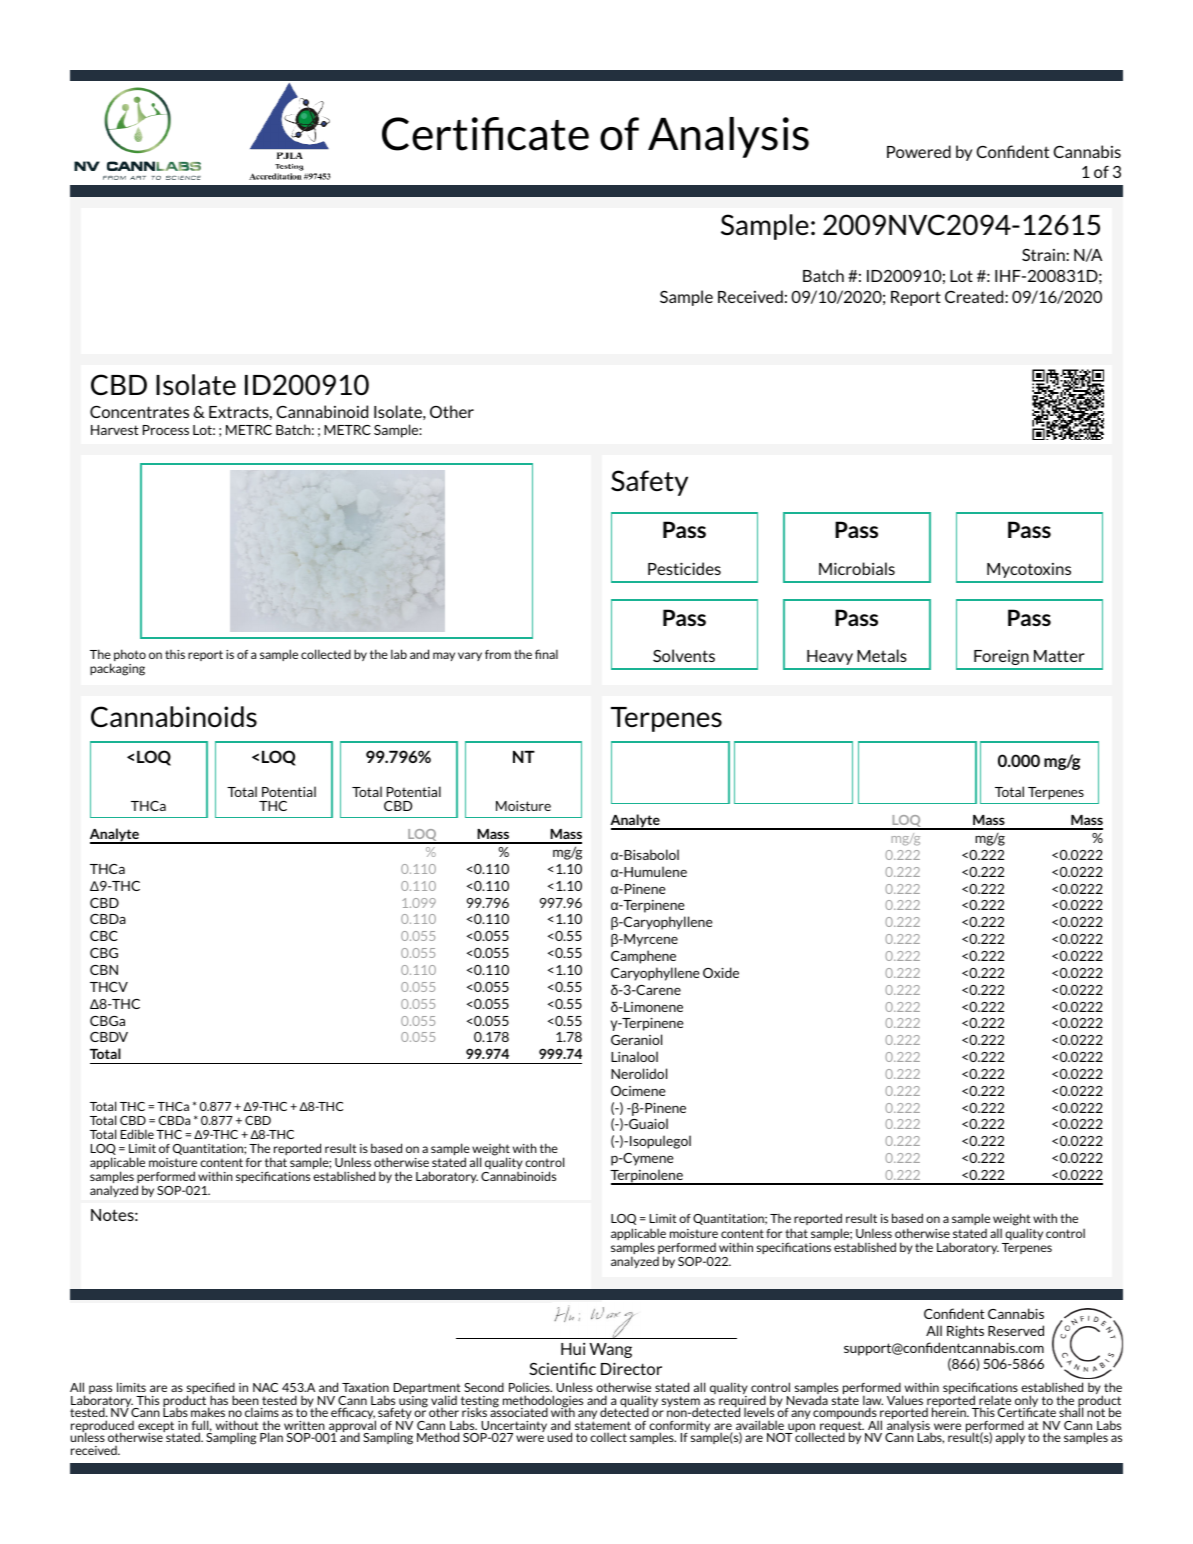 This document has height=1544, width=1193. I want to click on Pesticides, so click(684, 568).
